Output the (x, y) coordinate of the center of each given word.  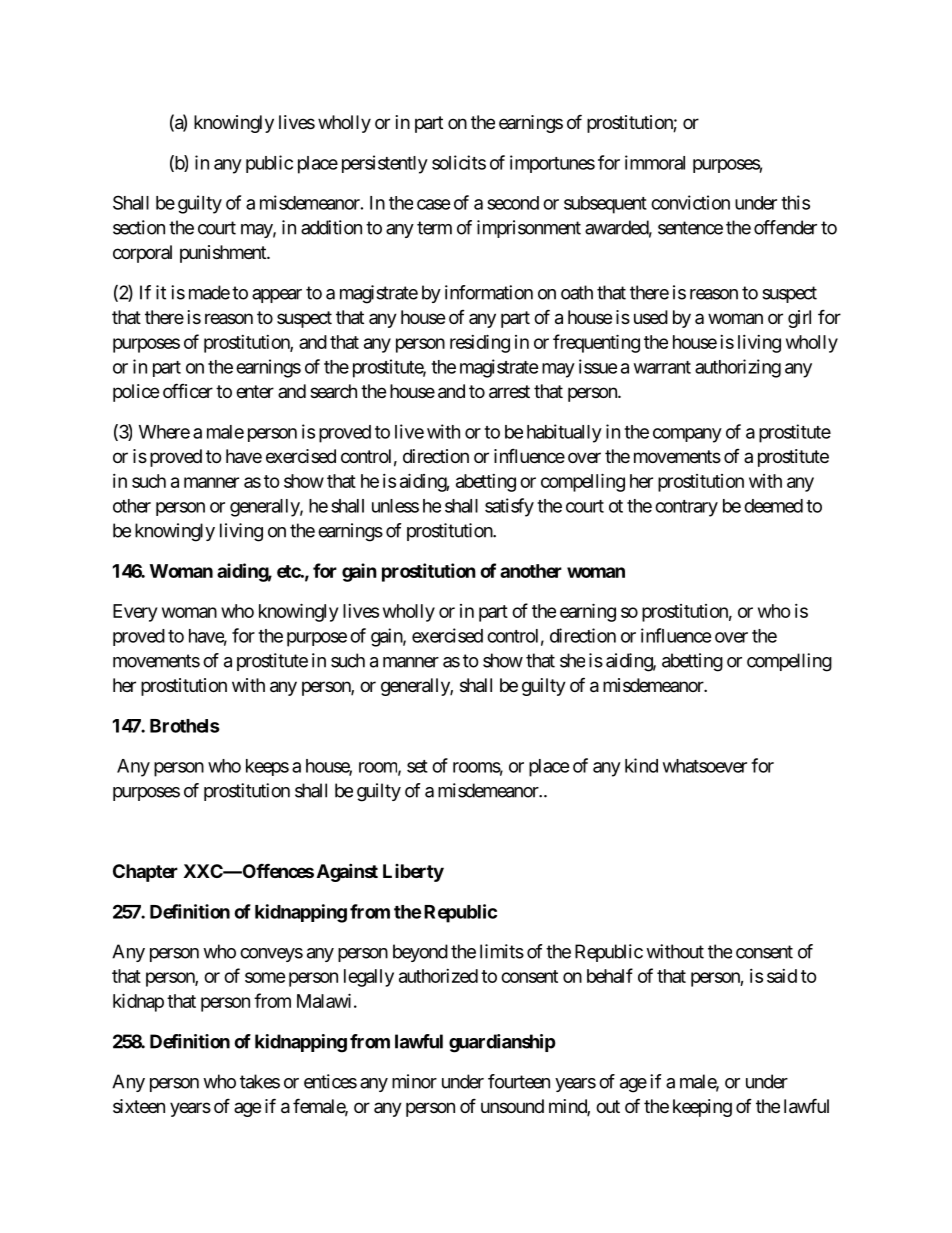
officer (188, 390)
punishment (224, 254)
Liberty (413, 873)
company (687, 435)
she (572, 660)
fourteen (519, 1081)
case (434, 204)
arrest (509, 392)
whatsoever (705, 766)
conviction (690, 202)
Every (135, 613)
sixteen (139, 1106)
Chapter (145, 873)
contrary (686, 508)
